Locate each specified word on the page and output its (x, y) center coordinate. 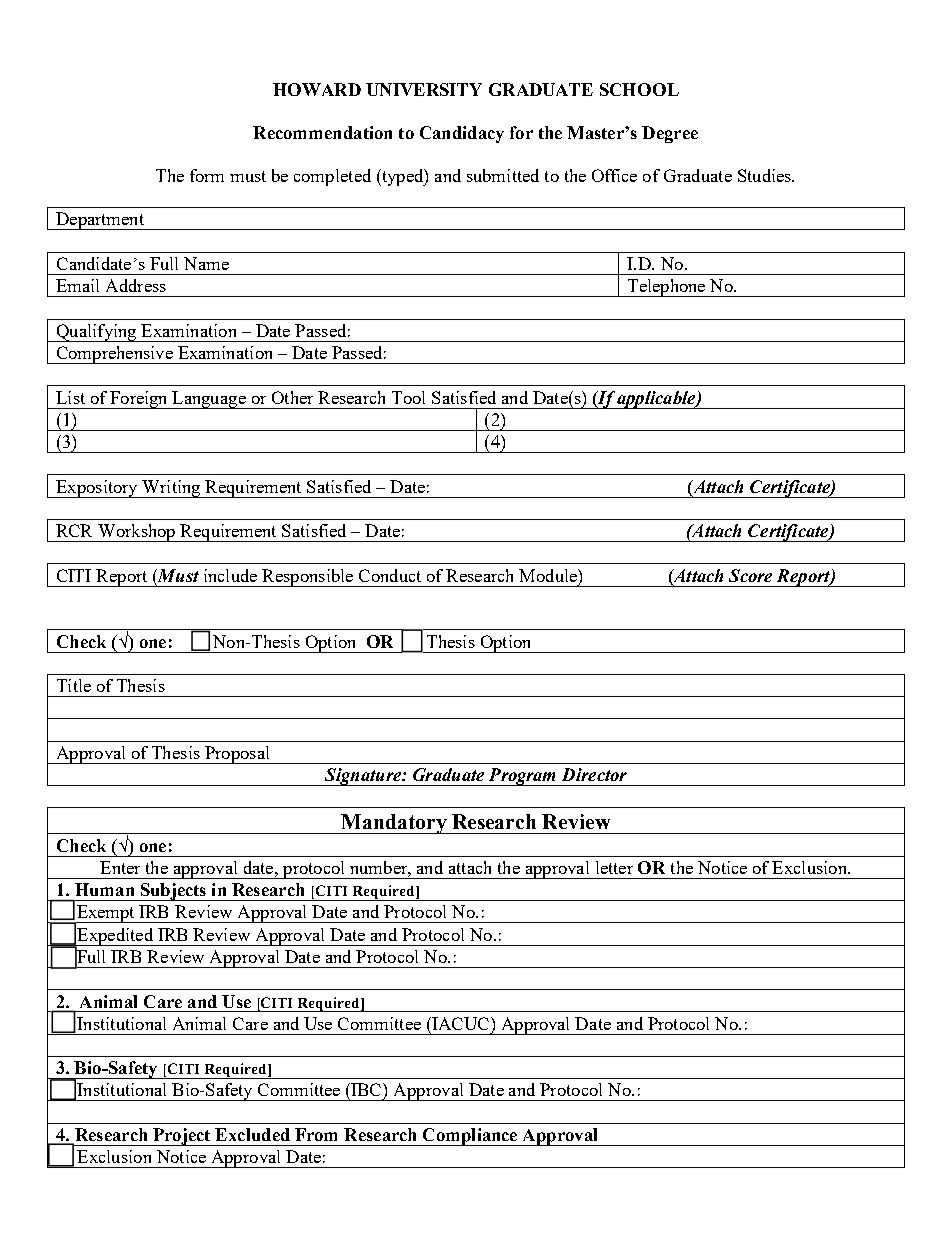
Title (74, 685)
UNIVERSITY (424, 89)
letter (614, 867)
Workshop (137, 533)
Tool (408, 397)
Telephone (666, 288)
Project (182, 1137)
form (207, 175)
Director (594, 774)
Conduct (390, 575)
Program (522, 777)
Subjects (173, 892)
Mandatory (394, 824)
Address (136, 285)
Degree (670, 134)
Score (750, 575)
